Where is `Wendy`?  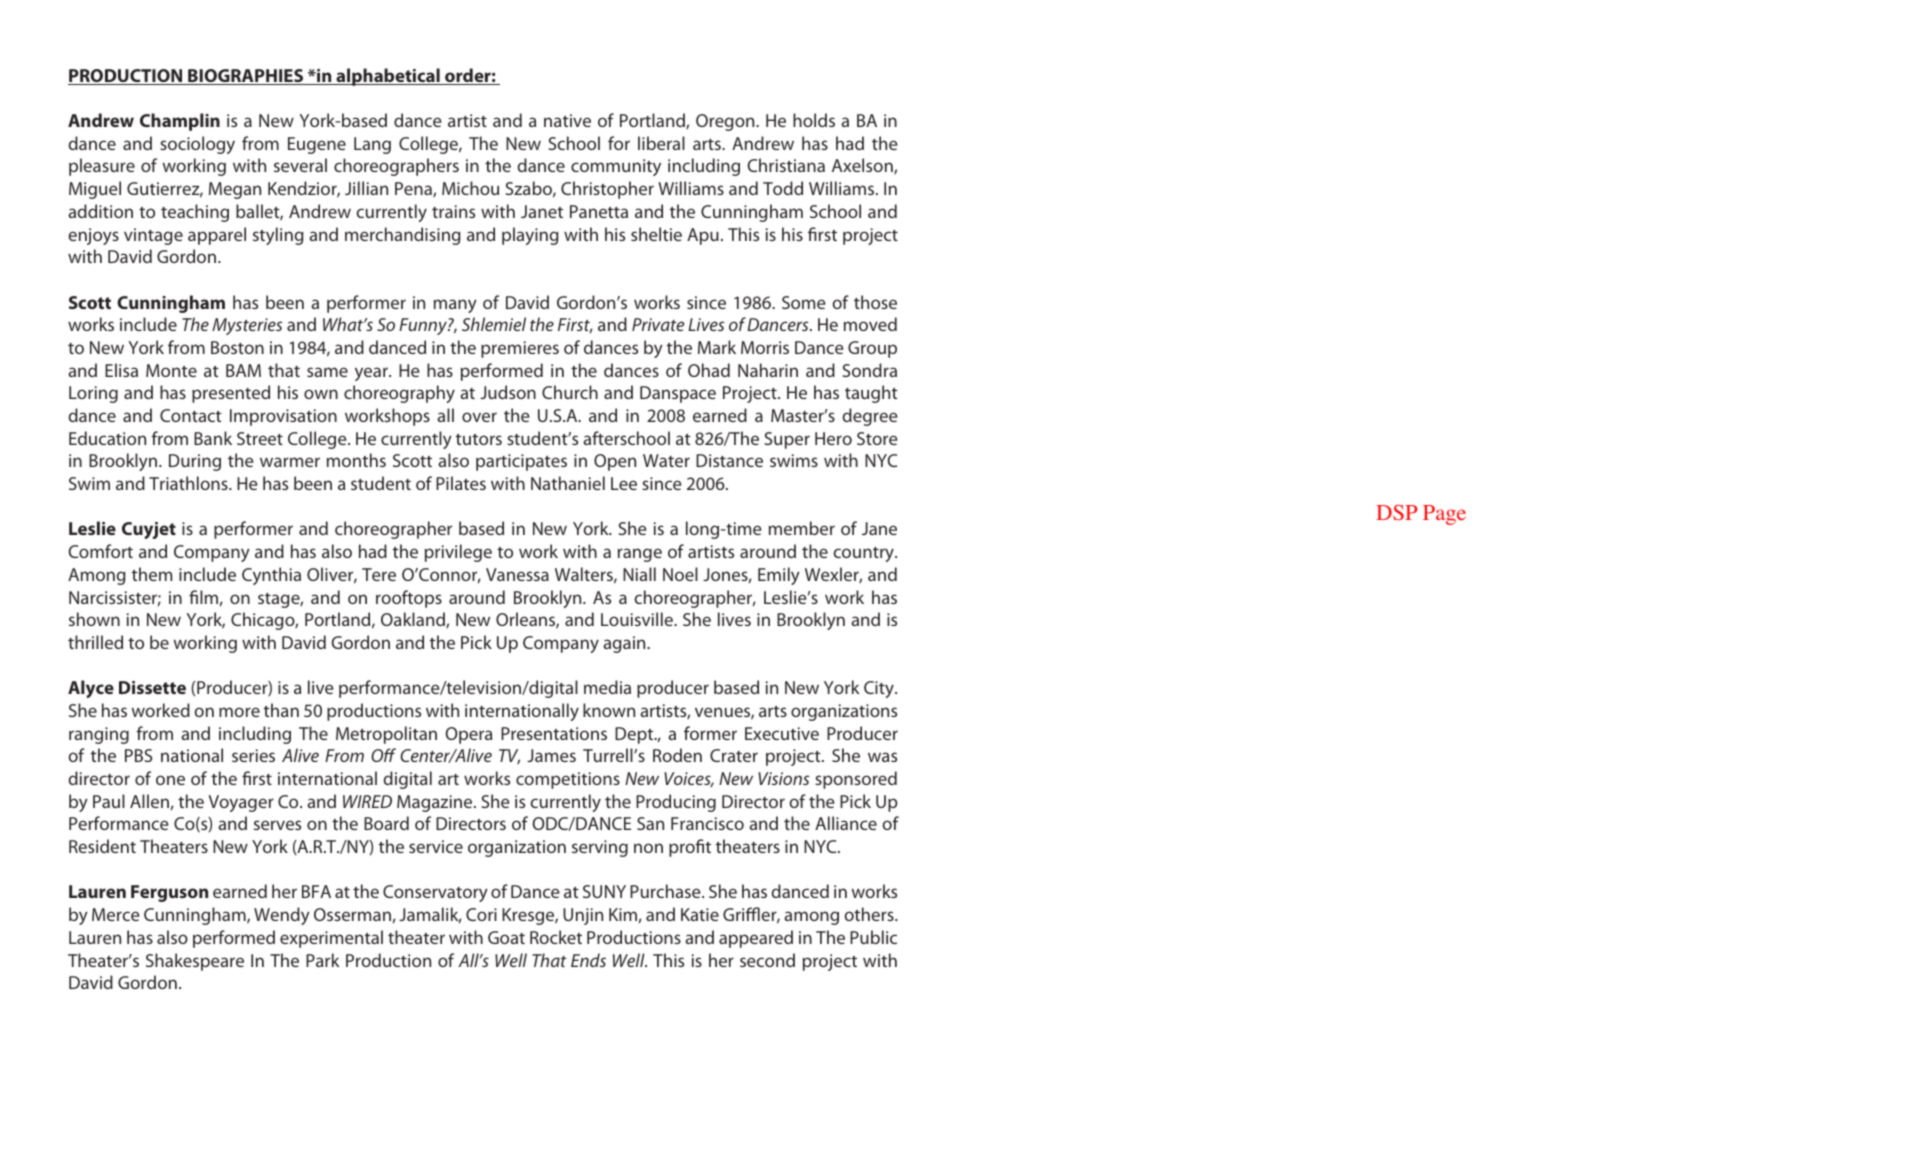 Wendy is located at coordinates (282, 916).
